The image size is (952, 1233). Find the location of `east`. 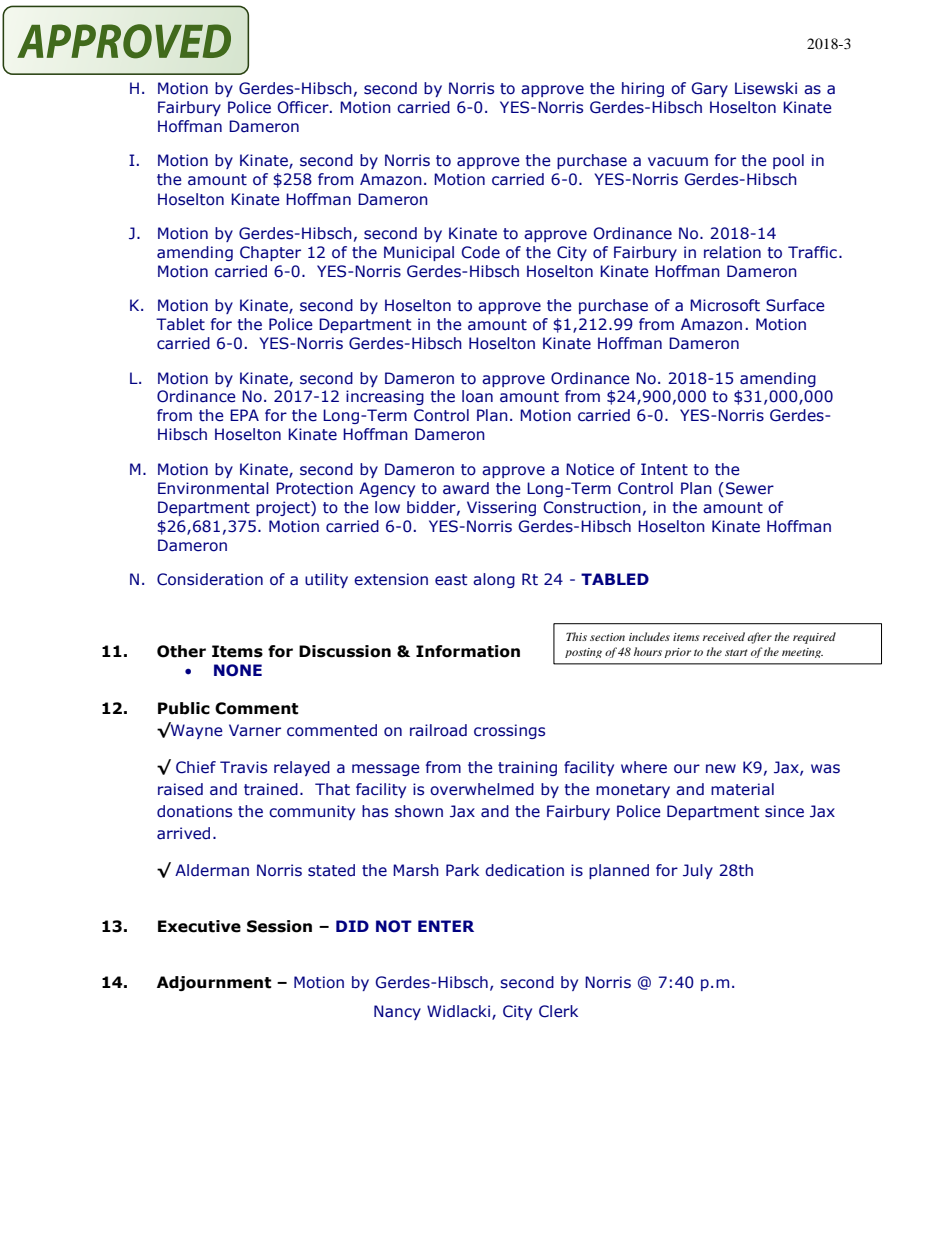

east is located at coordinates (451, 580).
